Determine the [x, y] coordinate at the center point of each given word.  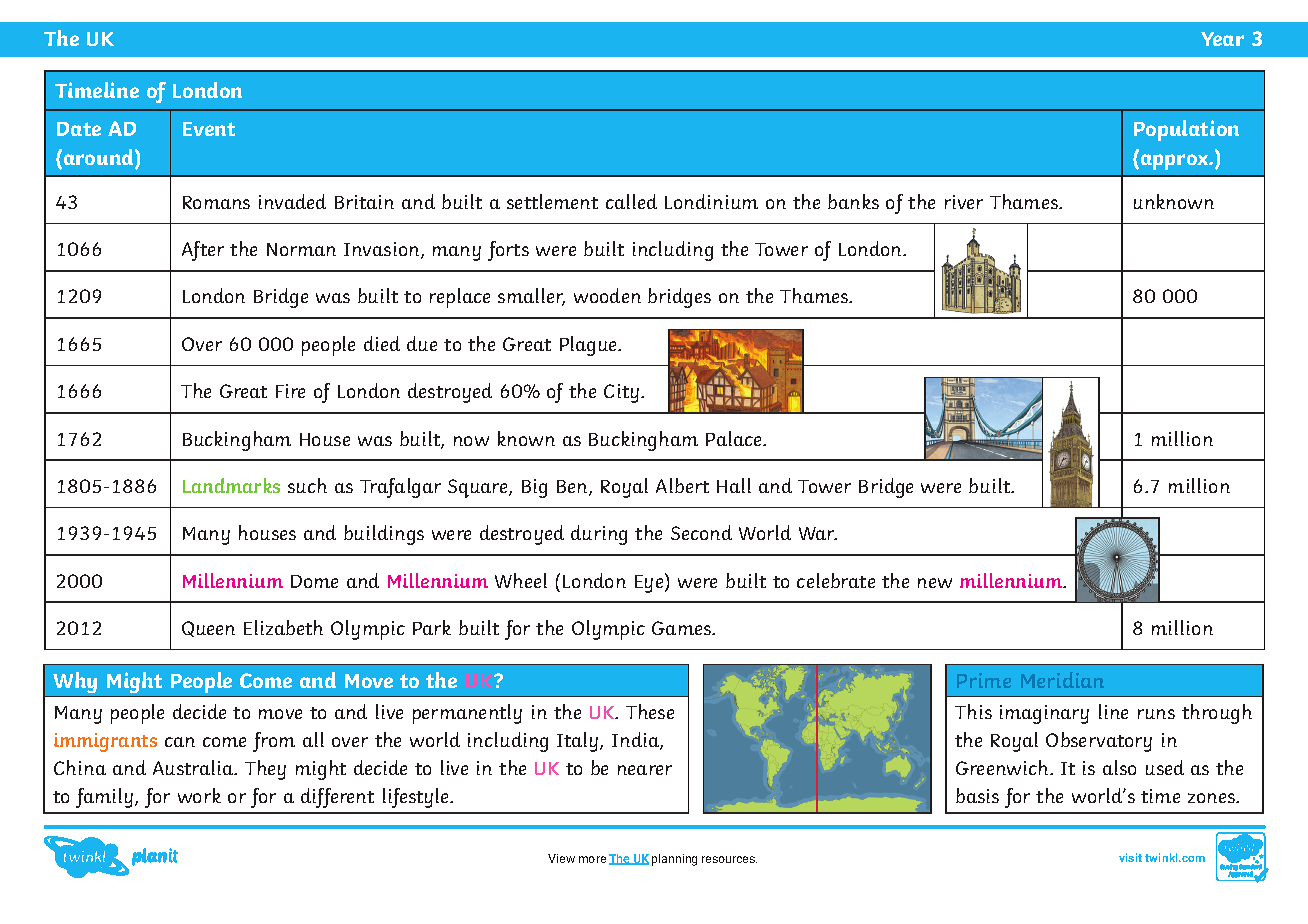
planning [674, 860]
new [935, 583]
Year [1222, 39]
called [631, 201]
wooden [607, 295]
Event [209, 129]
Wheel [521, 580]
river [964, 202]
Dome [314, 581]
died [382, 343]
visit [1130, 857]
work [199, 795]
